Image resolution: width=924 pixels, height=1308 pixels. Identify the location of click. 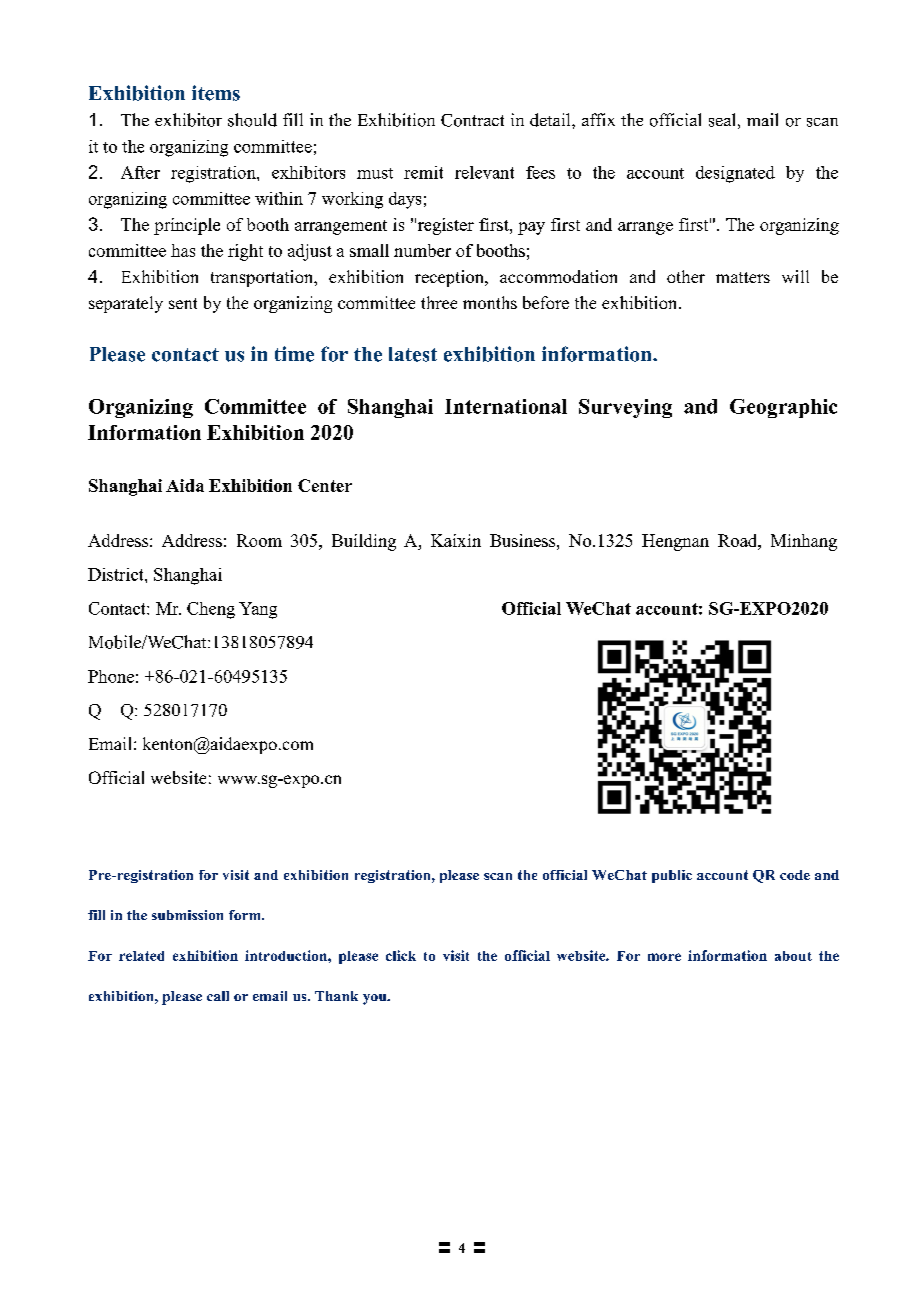
(401, 955).
